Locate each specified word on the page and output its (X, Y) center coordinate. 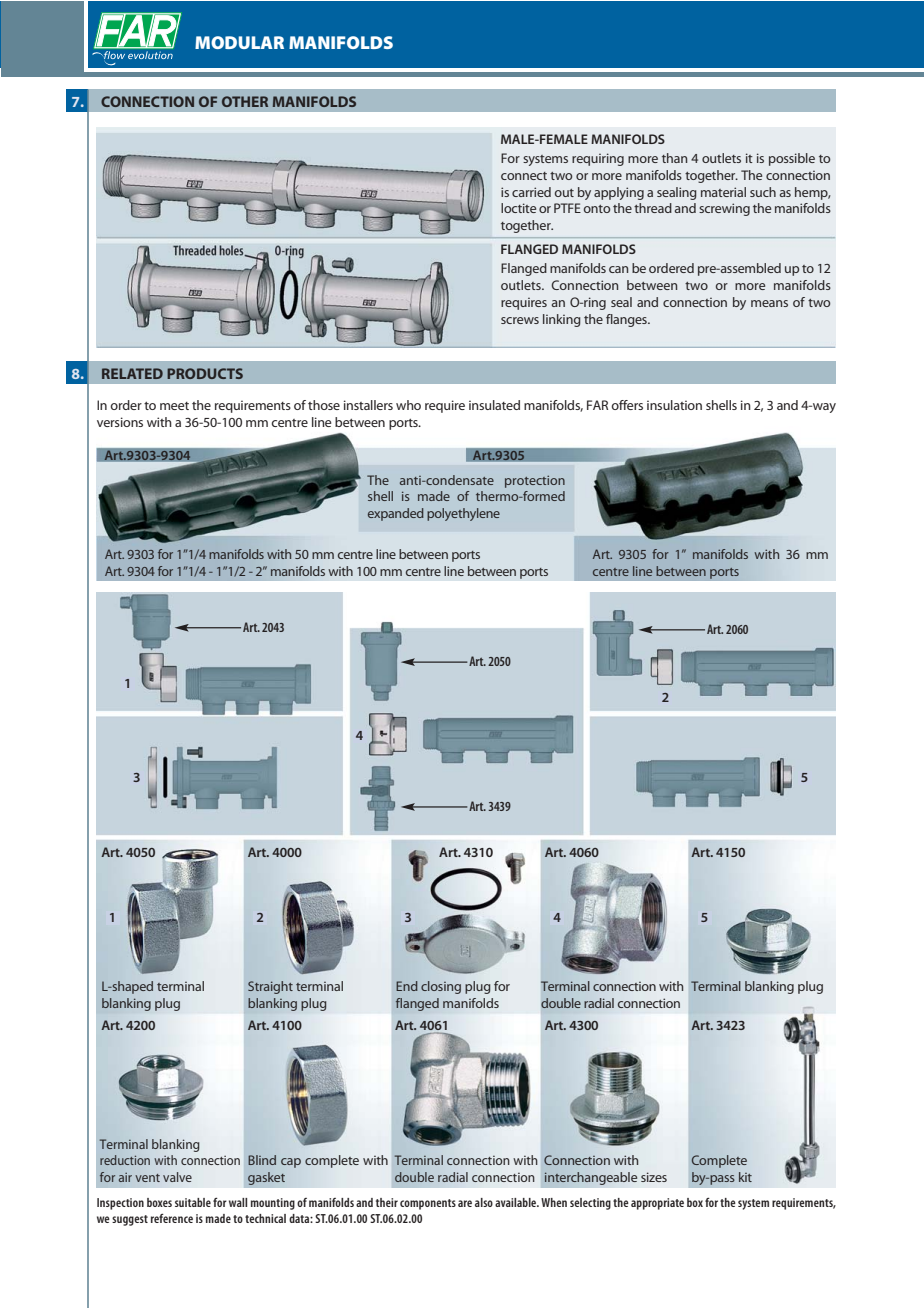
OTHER (245, 101)
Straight (270, 987)
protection (535, 481)
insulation (674, 405)
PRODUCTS (205, 373)
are (465, 1203)
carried (531, 192)
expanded (396, 514)
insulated (494, 405)
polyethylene (463, 514)
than (674, 158)
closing (441, 987)
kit (745, 1177)
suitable (193, 1202)
